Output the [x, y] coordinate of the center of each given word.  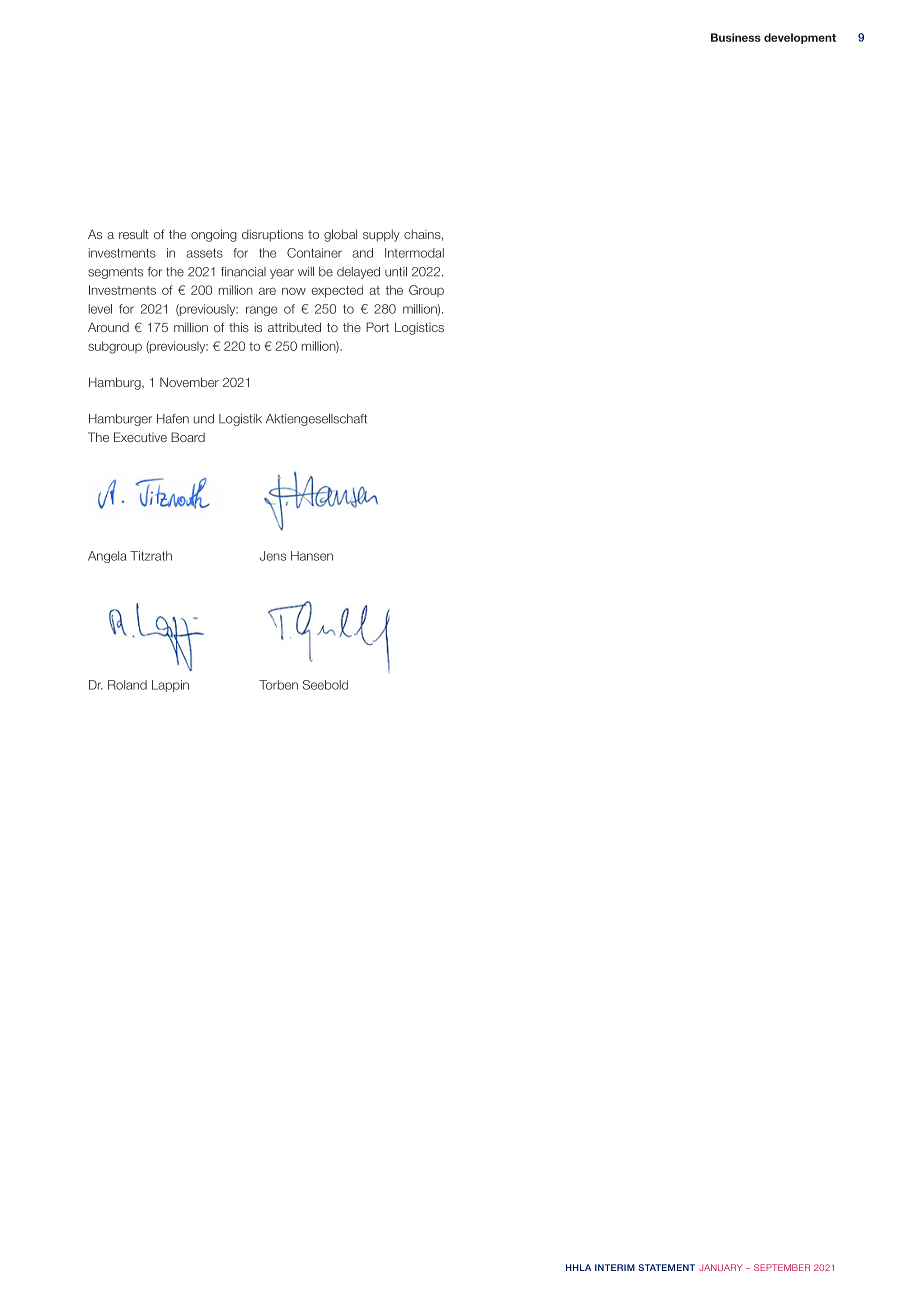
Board [188, 437]
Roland [127, 685]
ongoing [214, 235]
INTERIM [615, 1267]
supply [381, 235]
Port [377, 327]
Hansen [312, 556]
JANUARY [720, 1267]
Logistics [419, 328]
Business [736, 37]
